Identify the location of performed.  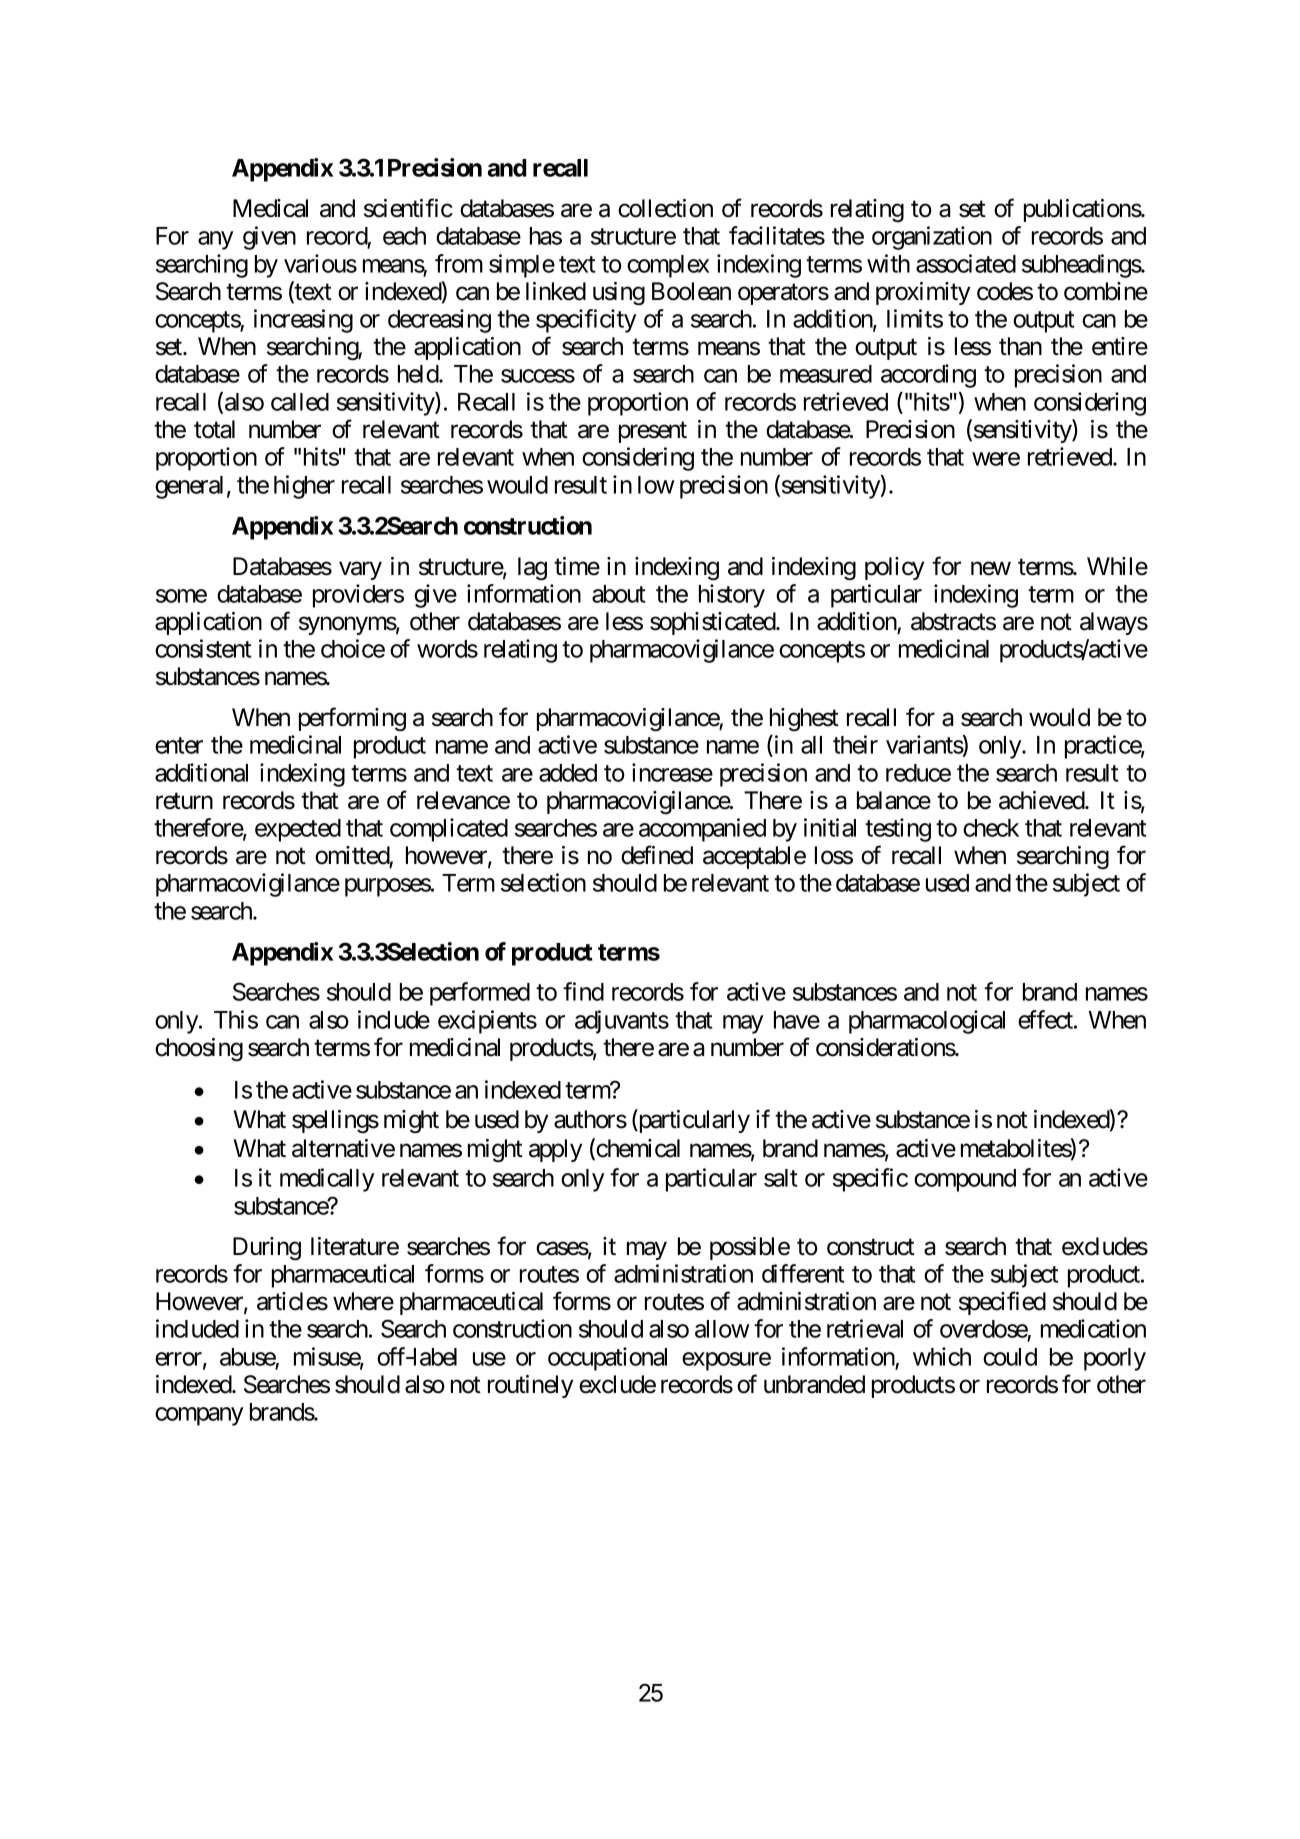
(480, 994).
